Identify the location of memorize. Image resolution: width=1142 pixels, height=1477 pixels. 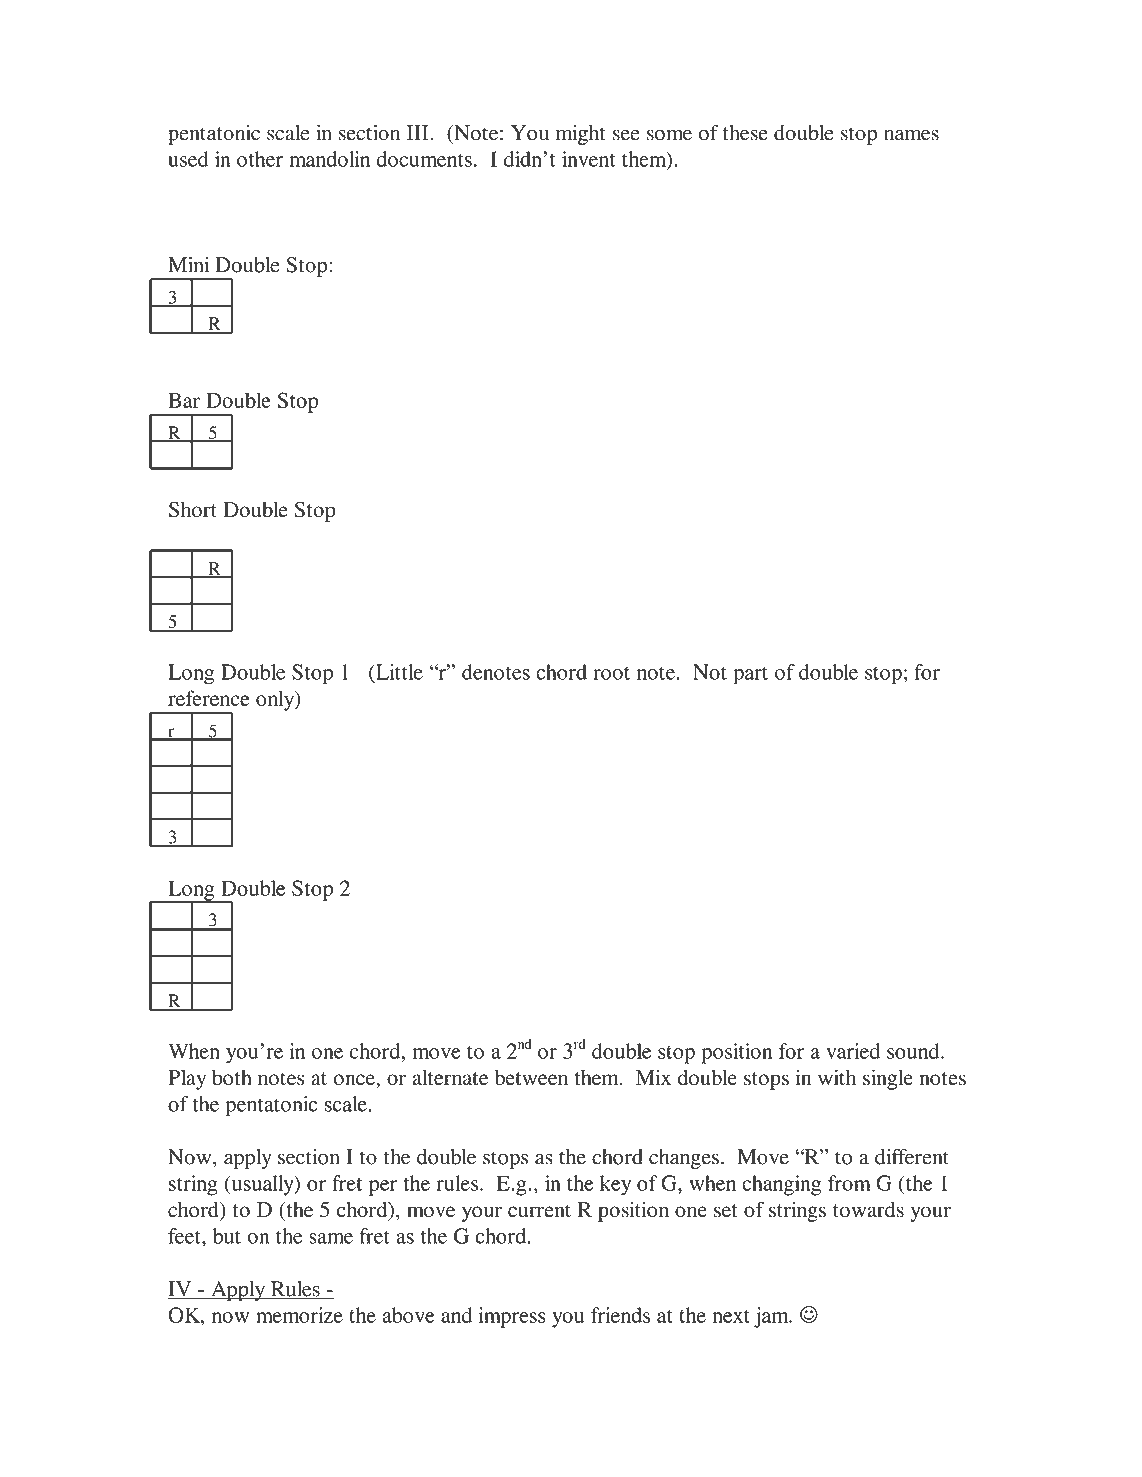
(299, 1315).
